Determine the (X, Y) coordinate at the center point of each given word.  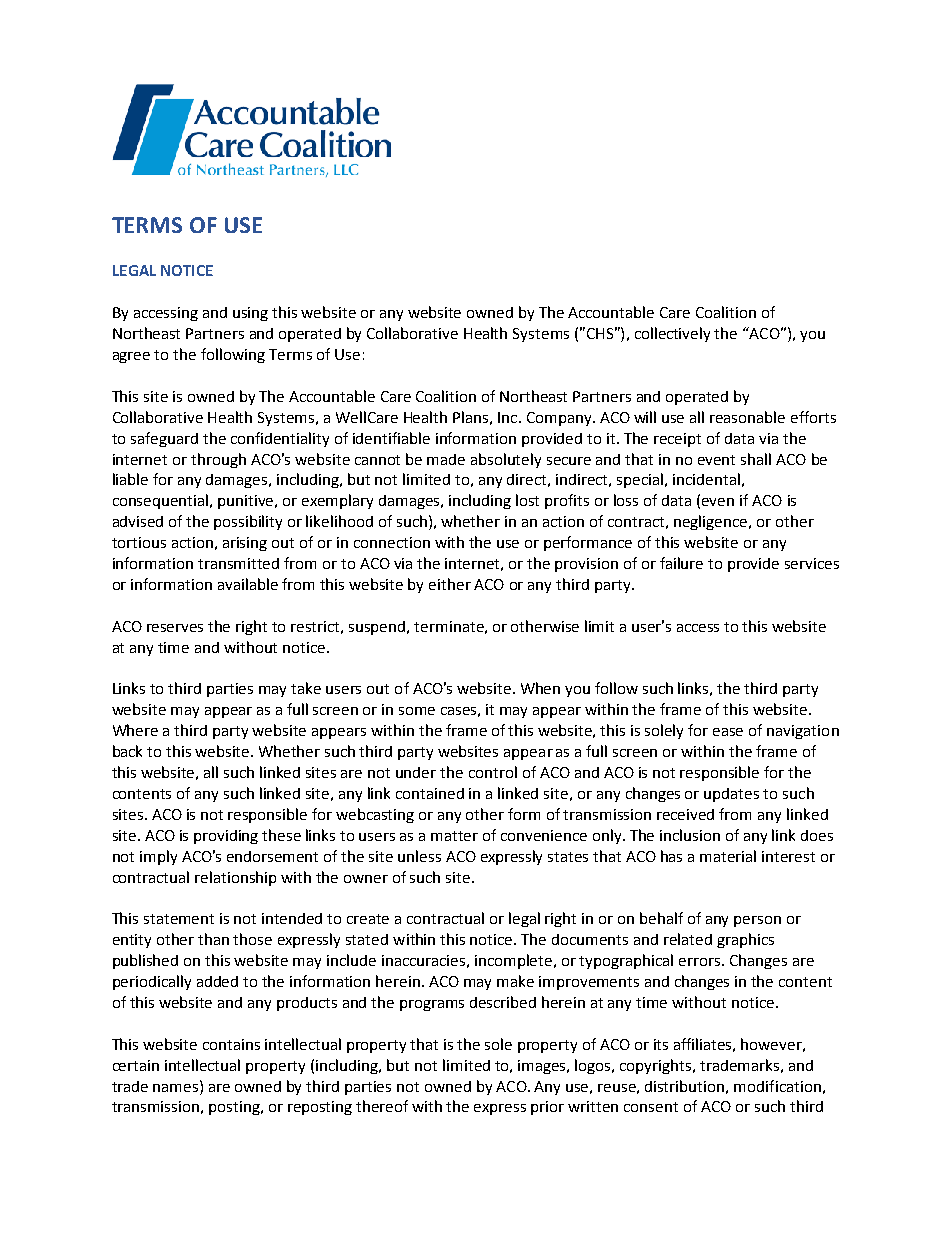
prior (547, 1108)
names (177, 1086)
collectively (672, 334)
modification (777, 1086)
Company (560, 419)
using (250, 314)
